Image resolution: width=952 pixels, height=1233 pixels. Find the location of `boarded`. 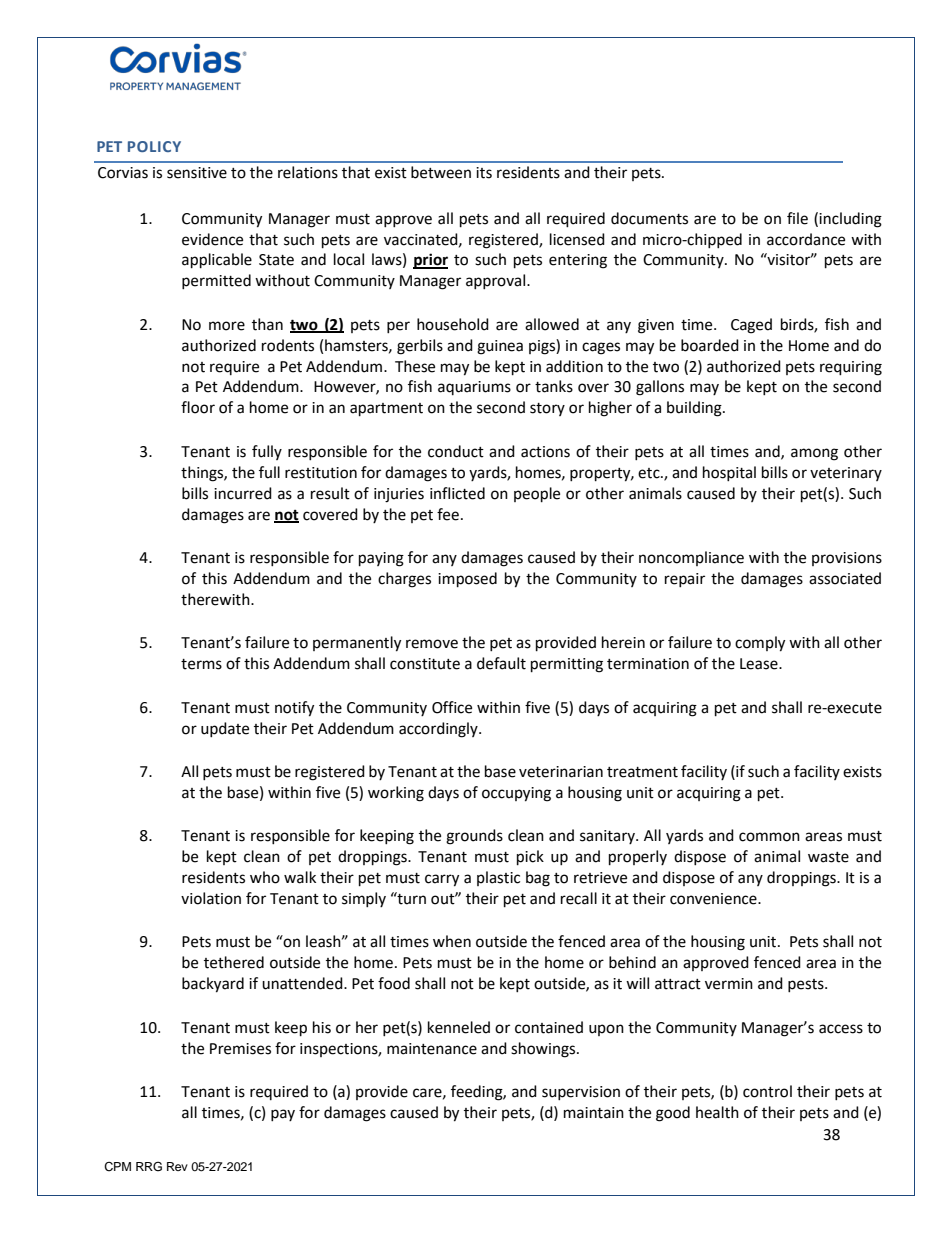

boarded is located at coordinates (710, 345).
